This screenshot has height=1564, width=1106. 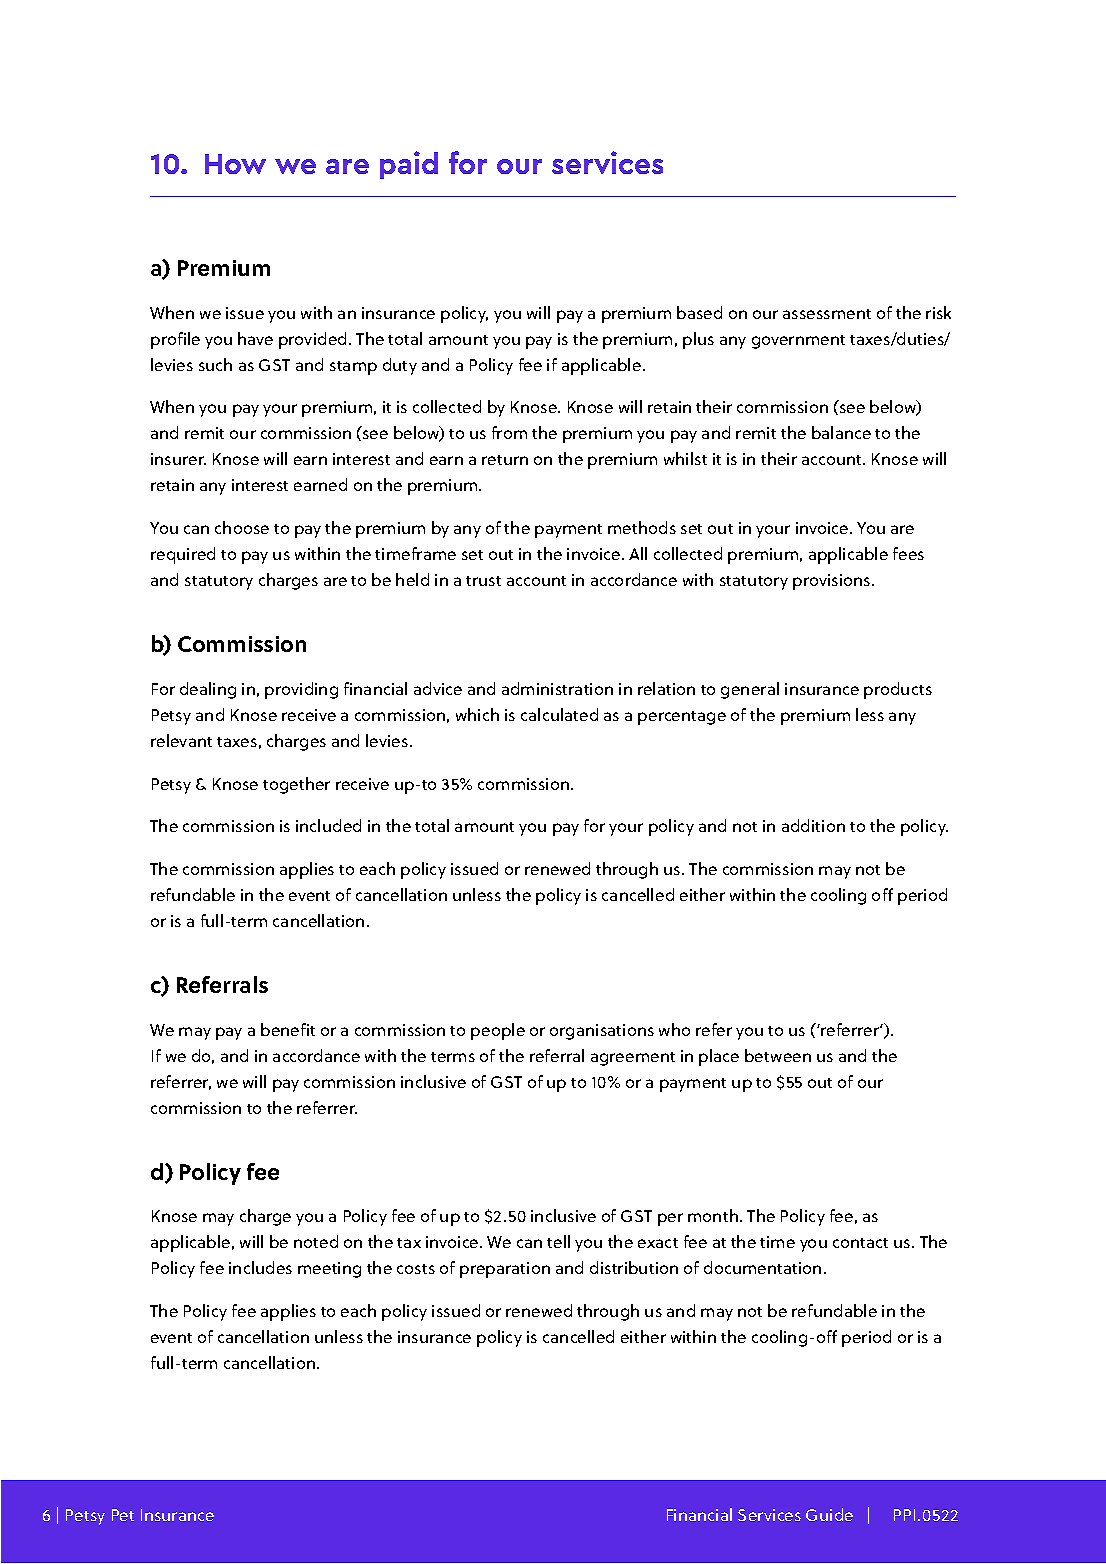 I want to click on assessment, so click(x=827, y=314).
